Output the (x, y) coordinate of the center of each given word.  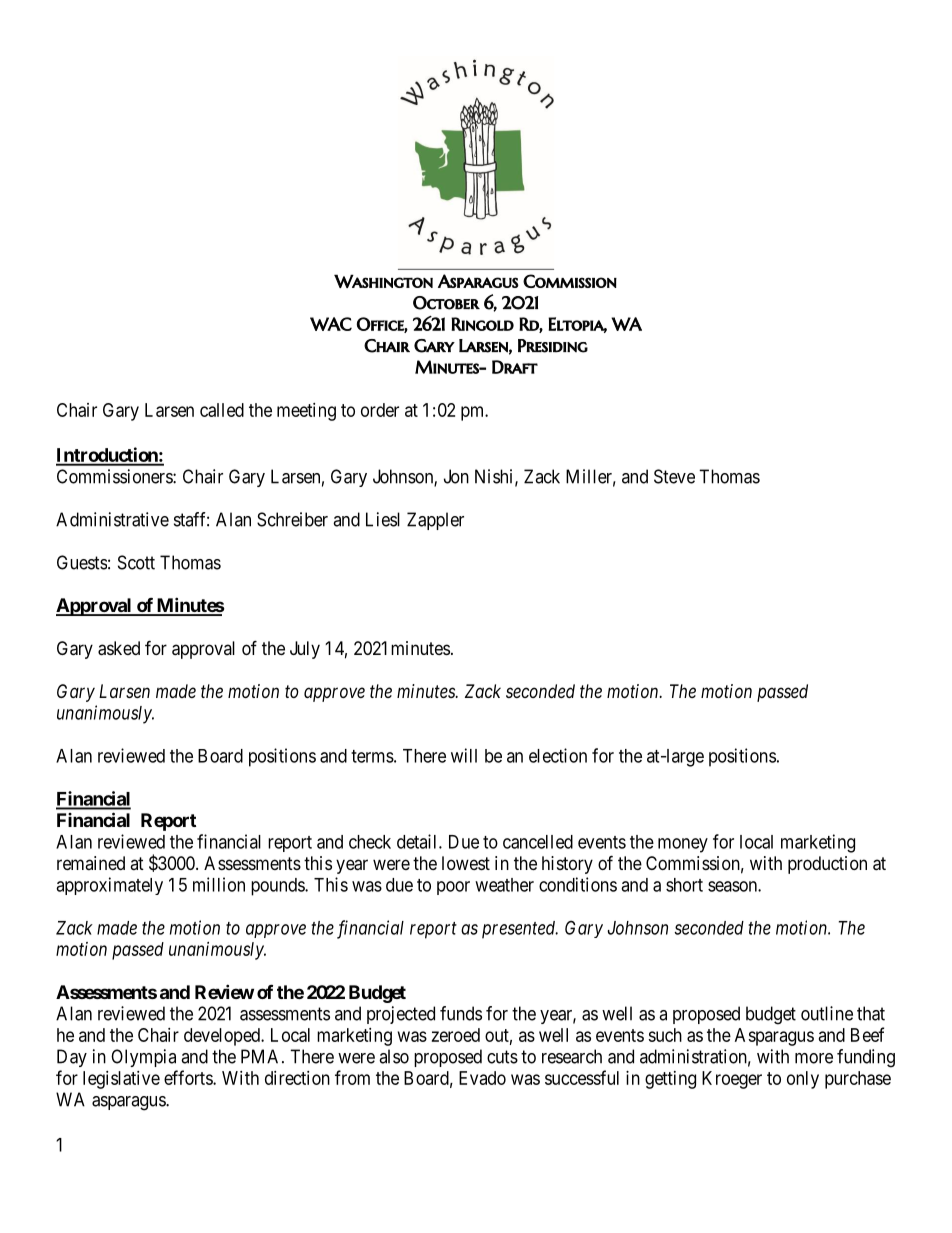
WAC (331, 324)
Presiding (553, 346)
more (814, 1058)
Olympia (143, 1058)
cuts (502, 1057)
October (446, 303)
